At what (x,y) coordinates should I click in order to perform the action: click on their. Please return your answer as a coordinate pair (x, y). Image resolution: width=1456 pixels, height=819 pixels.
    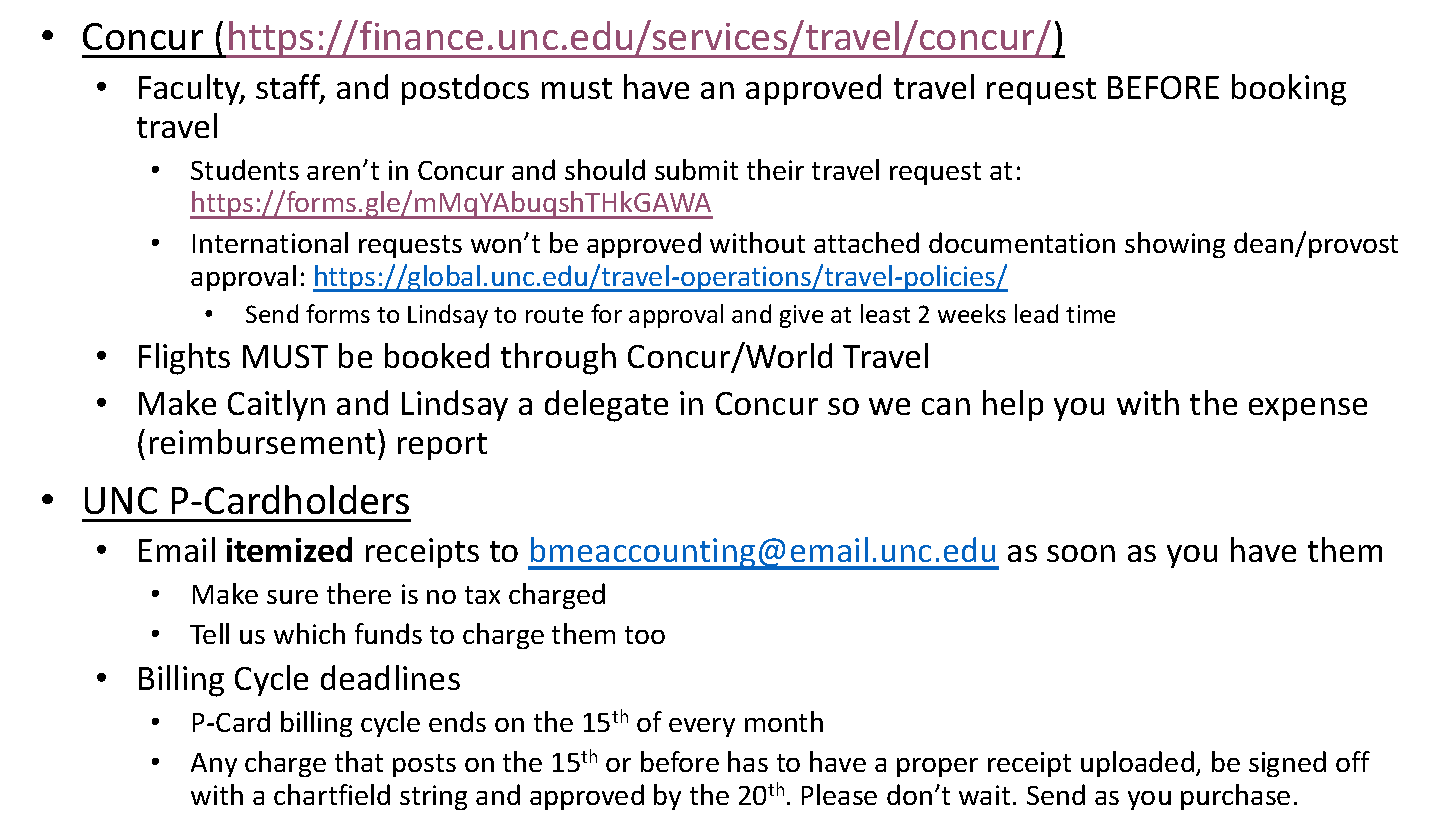
    Looking at the image, I should click on (775, 169).
